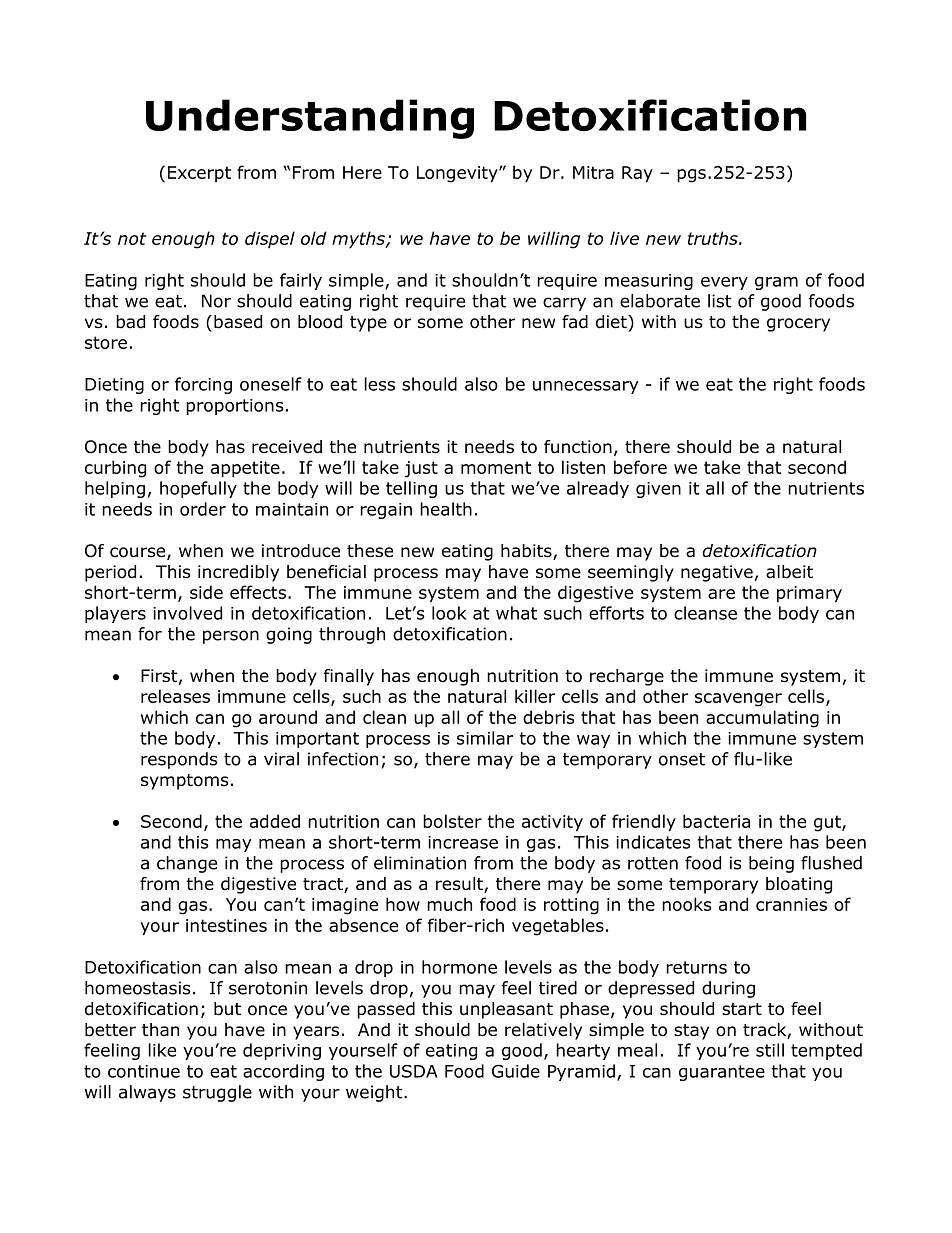  Describe the element at coordinates (485, 738) in the screenshot. I see `similar` at that location.
